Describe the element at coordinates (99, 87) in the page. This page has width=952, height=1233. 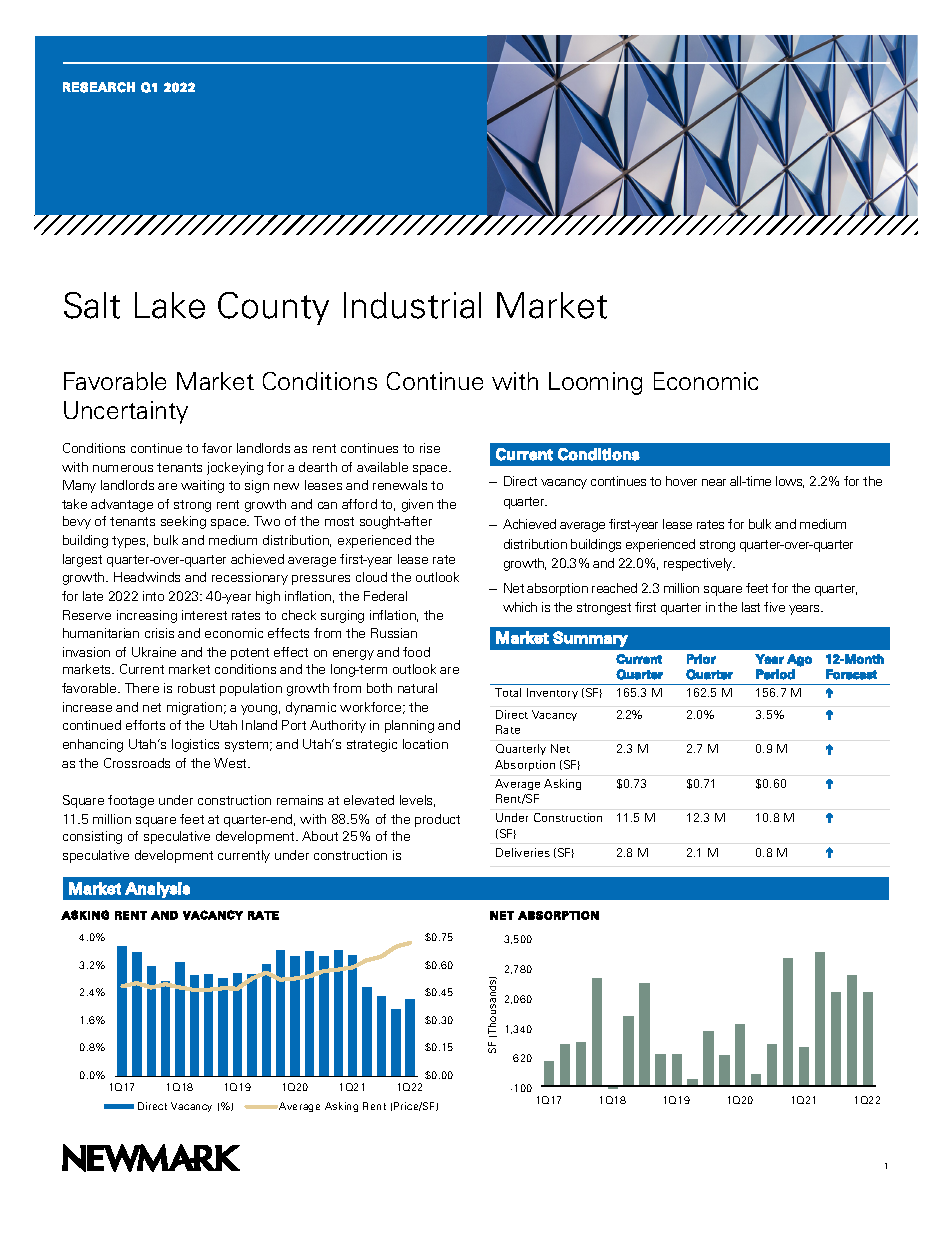
I see `RESEARCH` at that location.
